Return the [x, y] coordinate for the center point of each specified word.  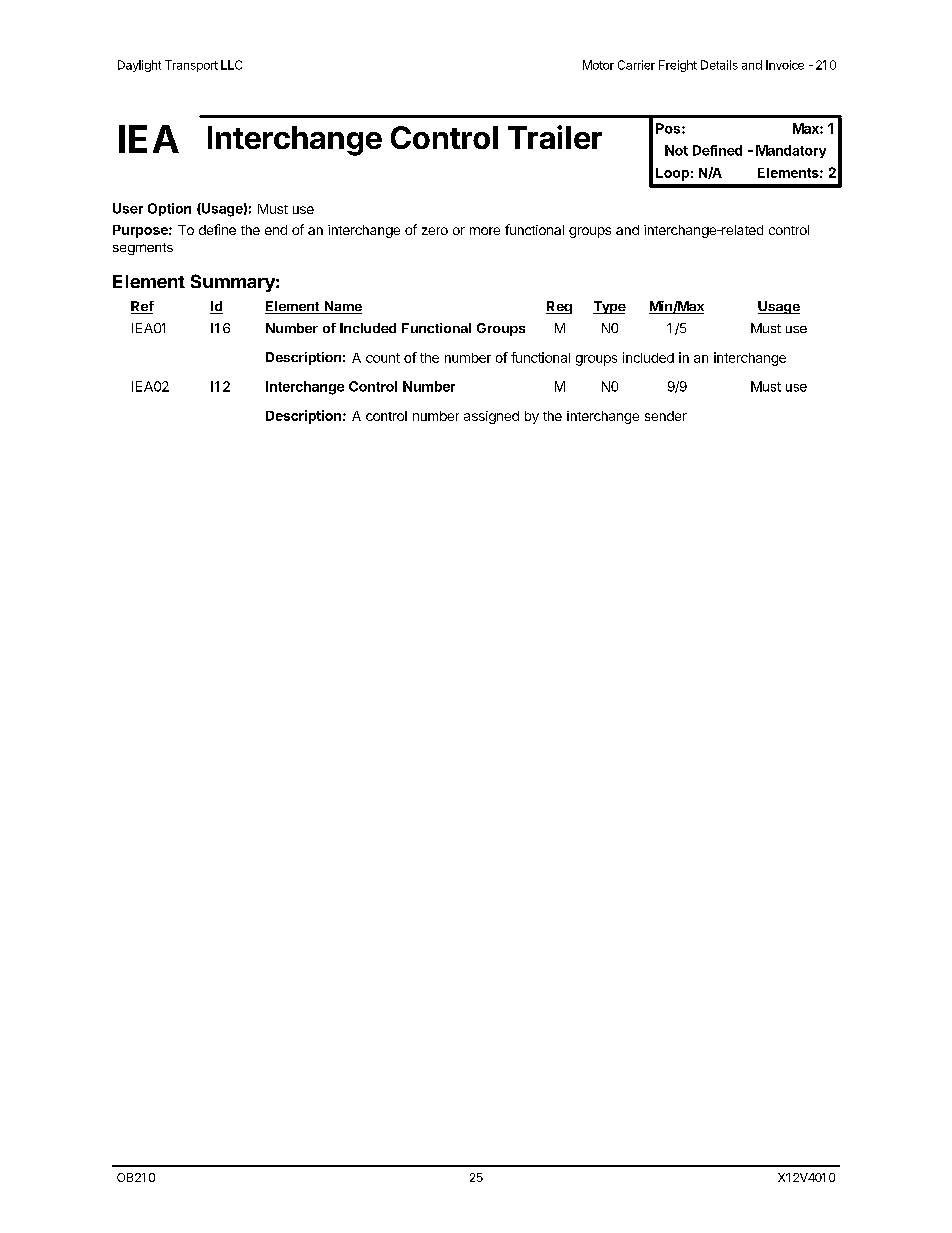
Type [609, 307]
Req [559, 307]
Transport [191, 66]
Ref [142, 307]
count [383, 358]
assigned [491, 417]
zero [435, 231]
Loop [672, 174]
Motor [598, 65]
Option [169, 209]
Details [719, 65]
